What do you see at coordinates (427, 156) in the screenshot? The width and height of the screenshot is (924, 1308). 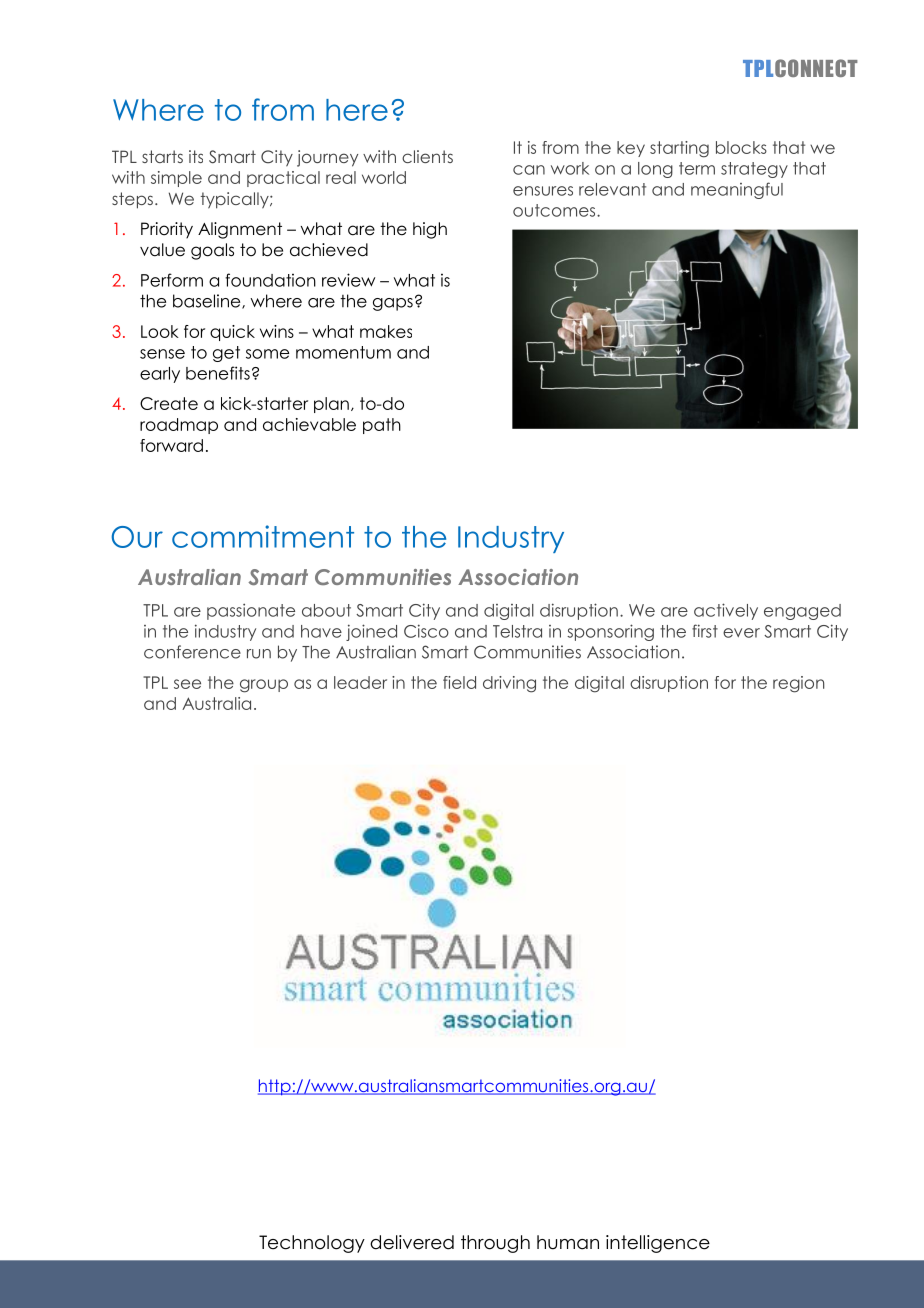 I see `clients` at bounding box center [427, 156].
